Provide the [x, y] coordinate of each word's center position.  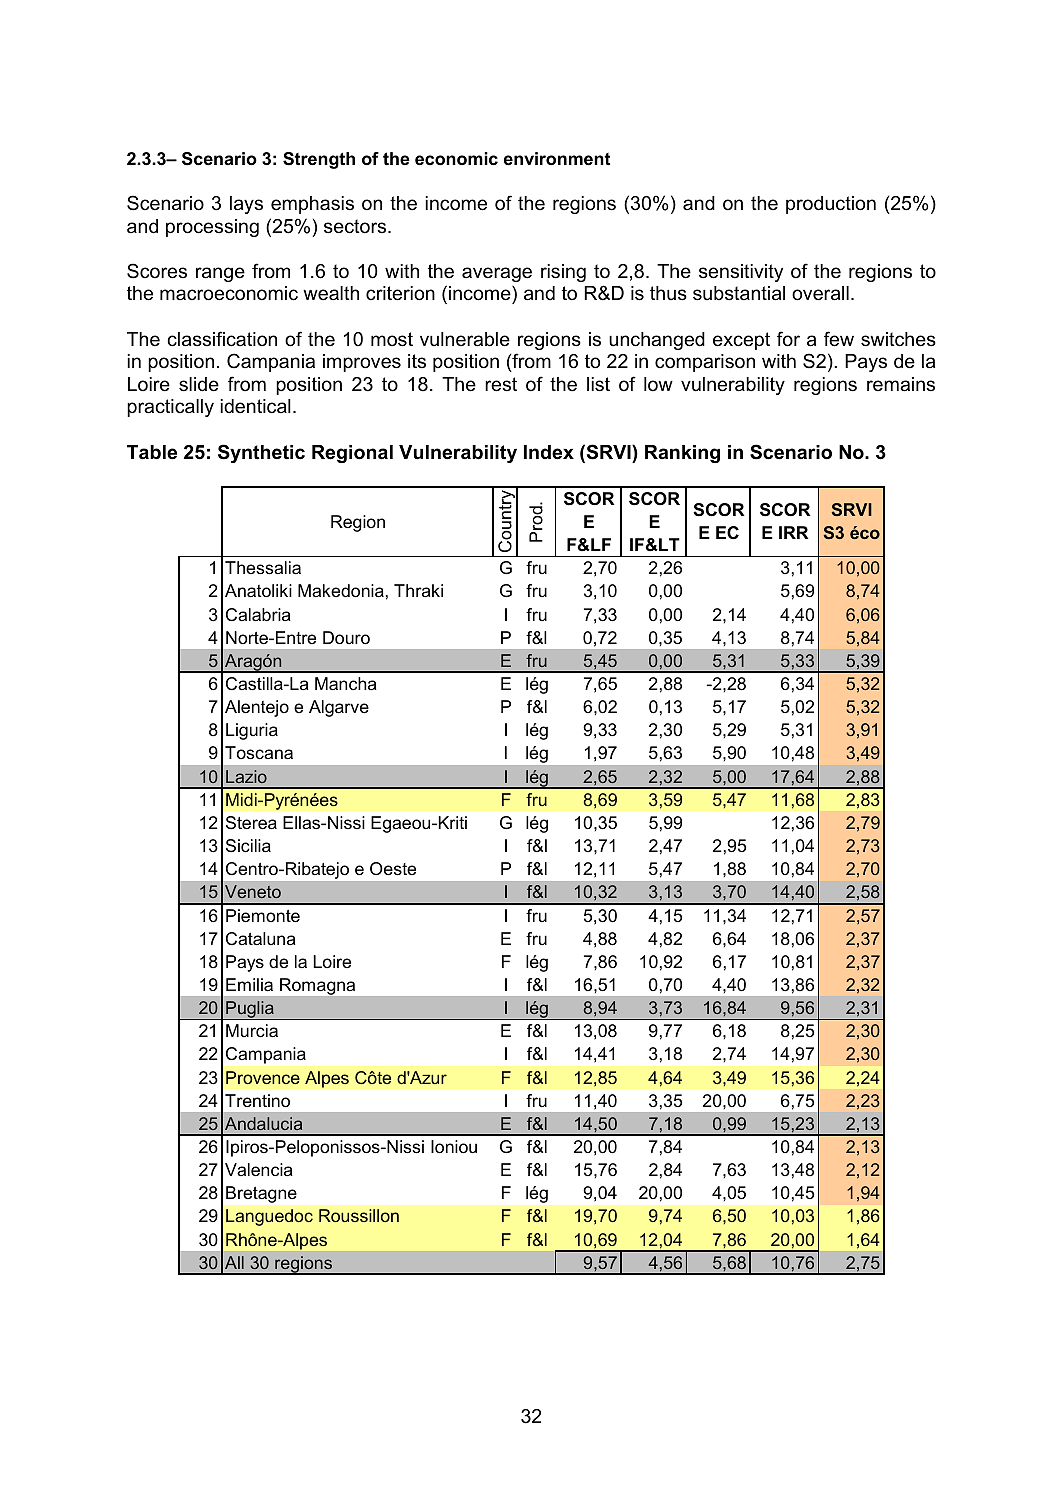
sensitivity [741, 273]
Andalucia [263, 1123]
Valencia [259, 1170]
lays [246, 205]
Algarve [339, 708]
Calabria [258, 614]
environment [557, 159]
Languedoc [269, 1217]
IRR [794, 532]
